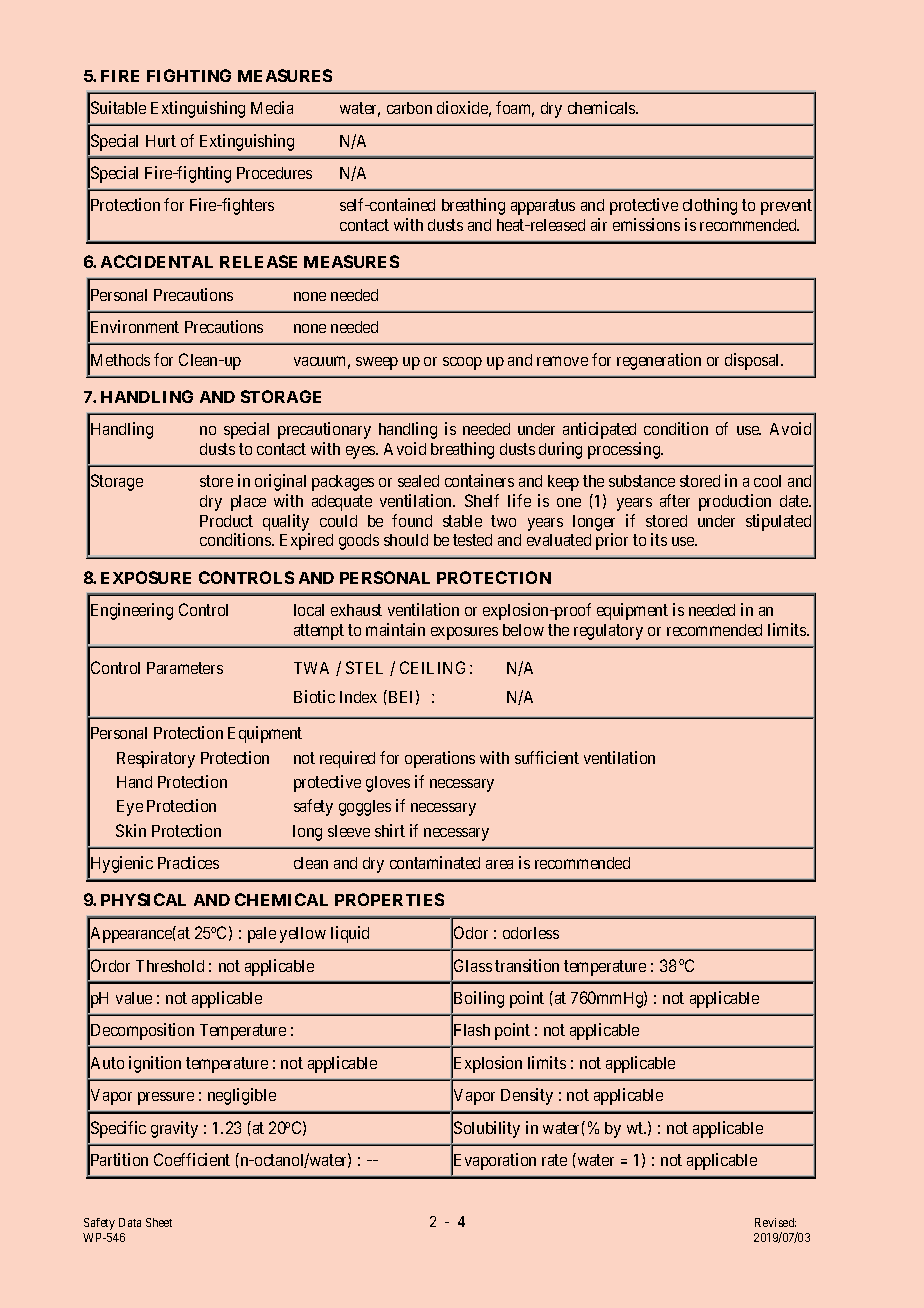 The width and height of the screenshot is (924, 1308). What do you see at coordinates (778, 522) in the screenshot?
I see `stipulated` at bounding box center [778, 522].
